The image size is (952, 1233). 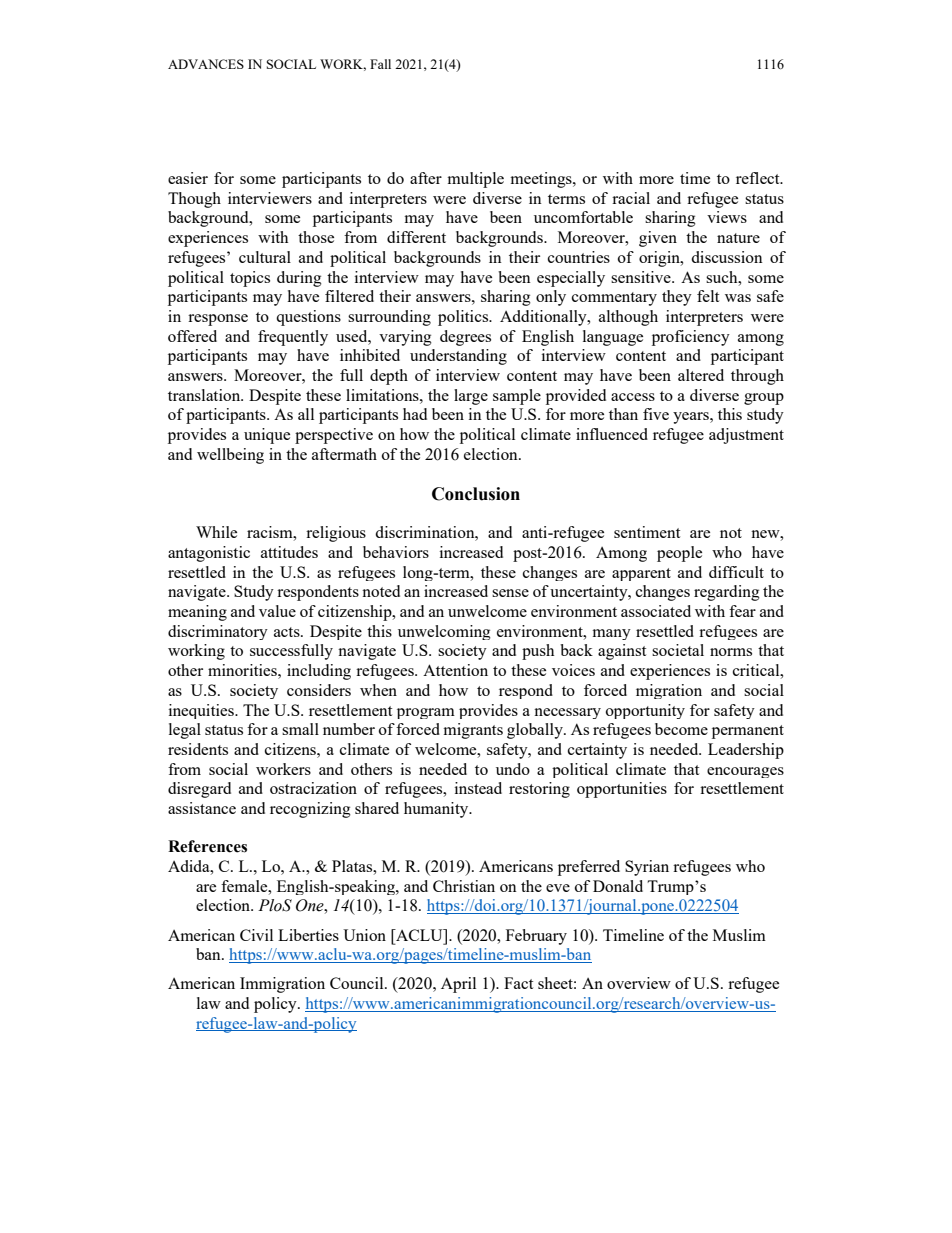 I want to click on April, so click(x=458, y=985).
